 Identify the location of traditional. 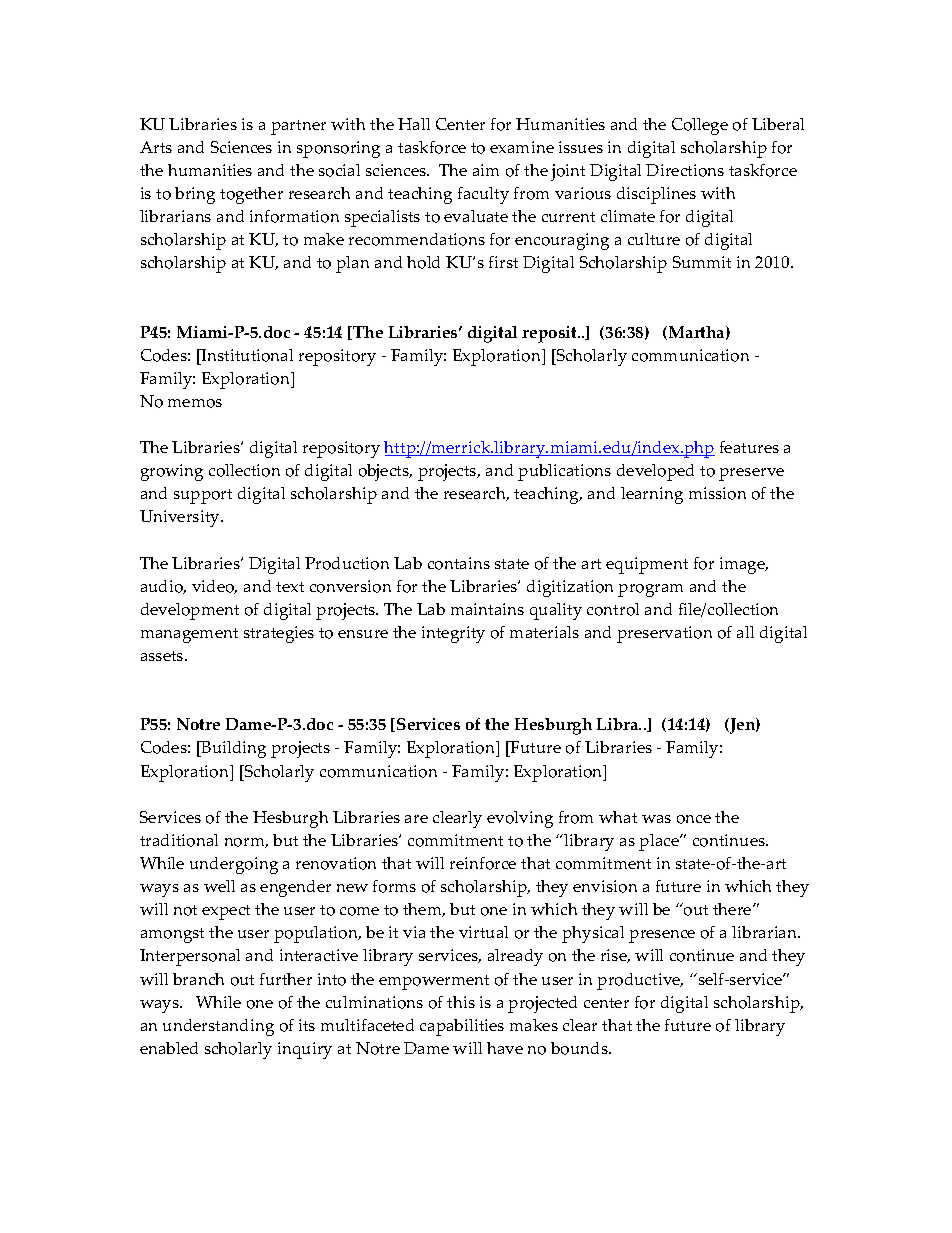
(179, 840).
